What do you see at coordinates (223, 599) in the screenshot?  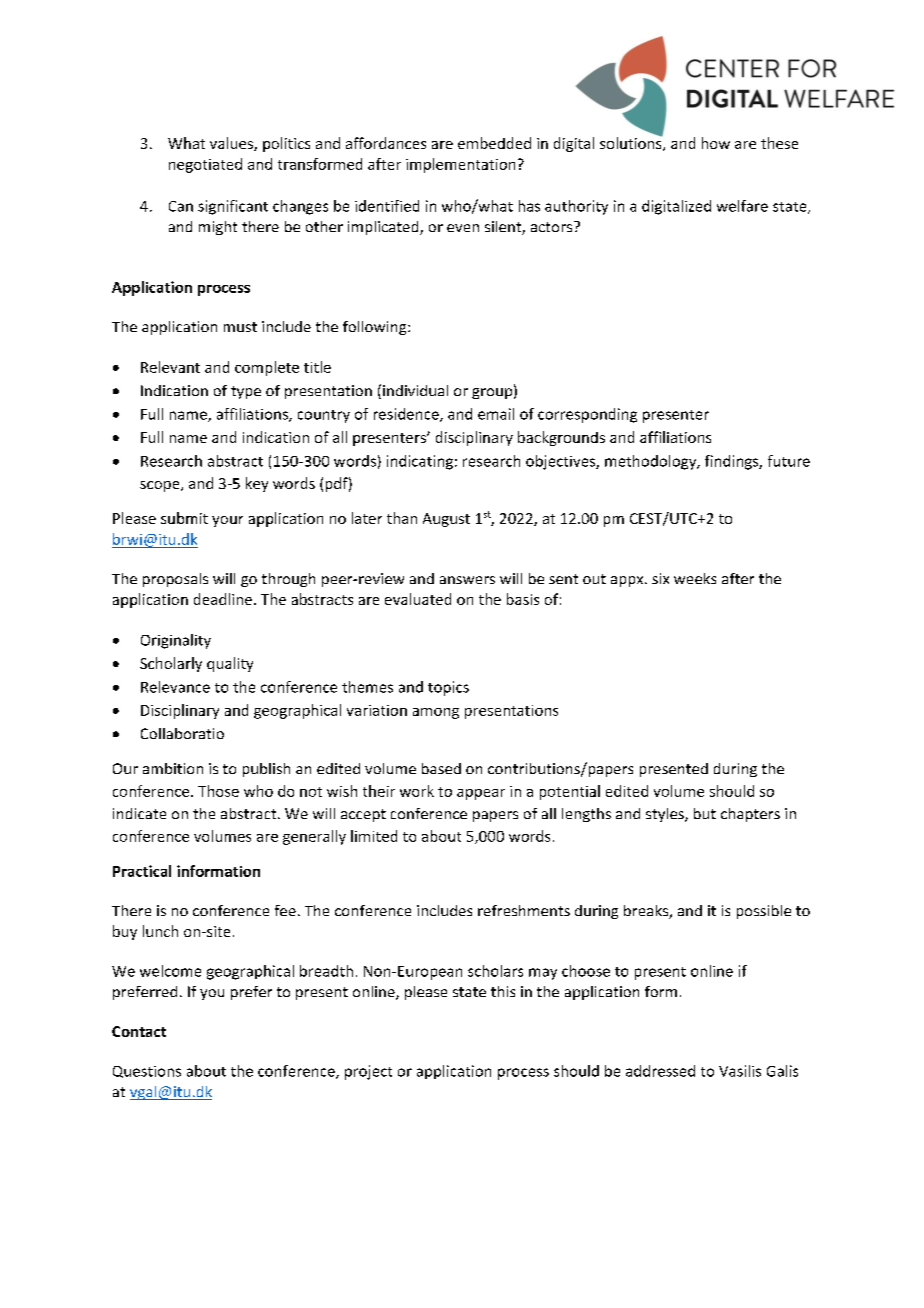 I see `deadline` at bounding box center [223, 599].
